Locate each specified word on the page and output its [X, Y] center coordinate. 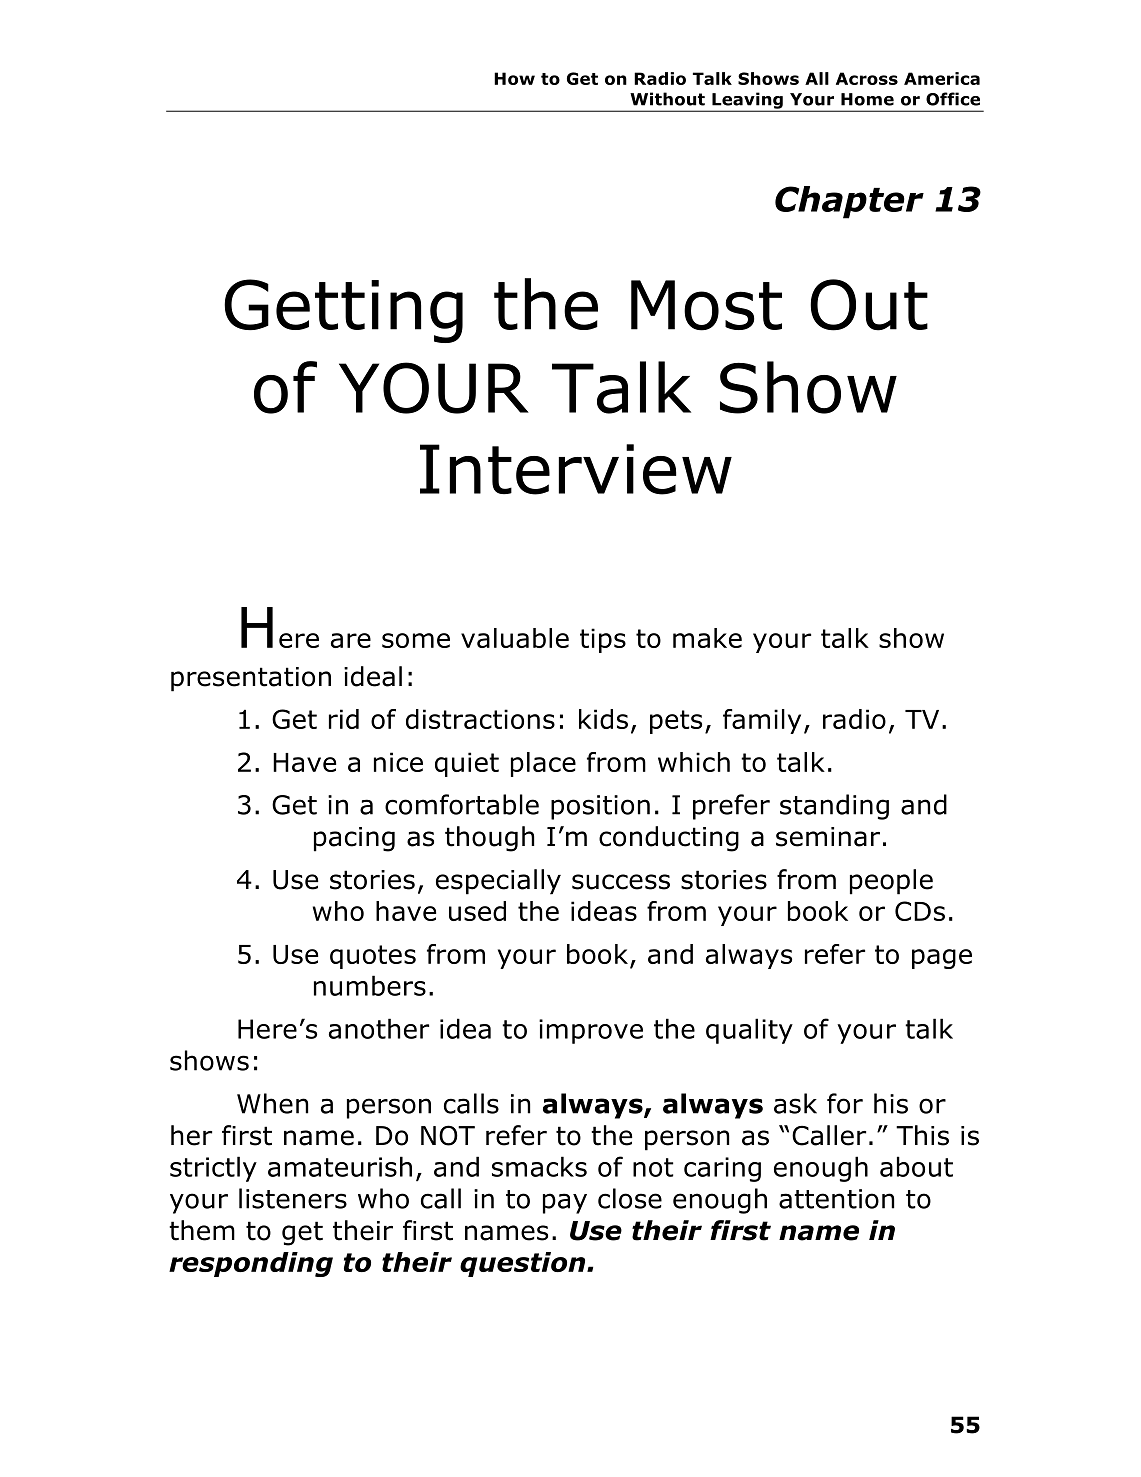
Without [667, 99]
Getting [343, 311]
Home [867, 99]
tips [603, 640]
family [762, 721]
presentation [251, 679]
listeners [293, 1198]
